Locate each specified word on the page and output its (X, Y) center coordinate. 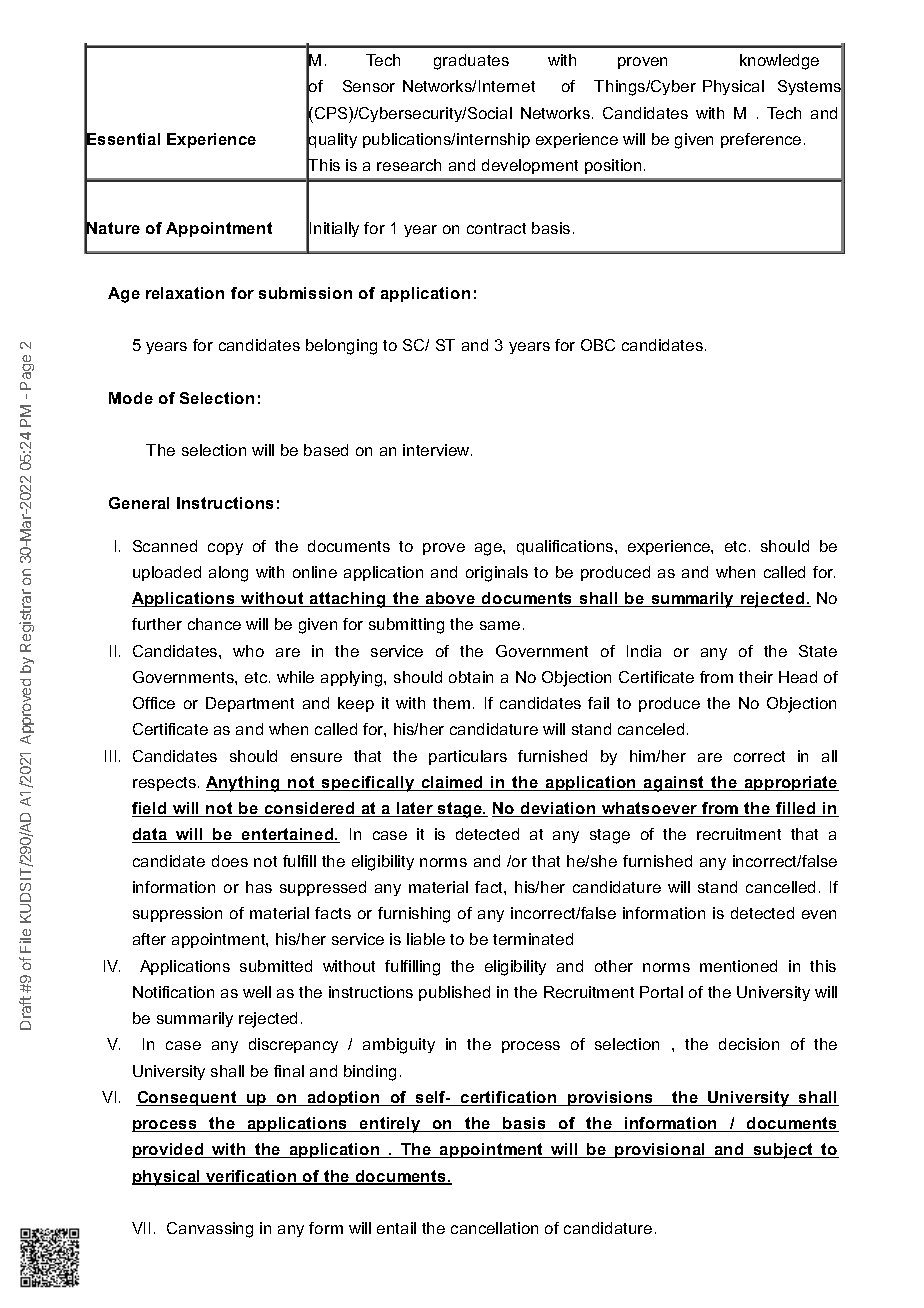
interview (437, 450)
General (139, 503)
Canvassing (210, 1230)
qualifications (566, 547)
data (151, 835)
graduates (471, 62)
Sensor (369, 86)
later (415, 809)
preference (761, 140)
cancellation (494, 1228)
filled (796, 809)
